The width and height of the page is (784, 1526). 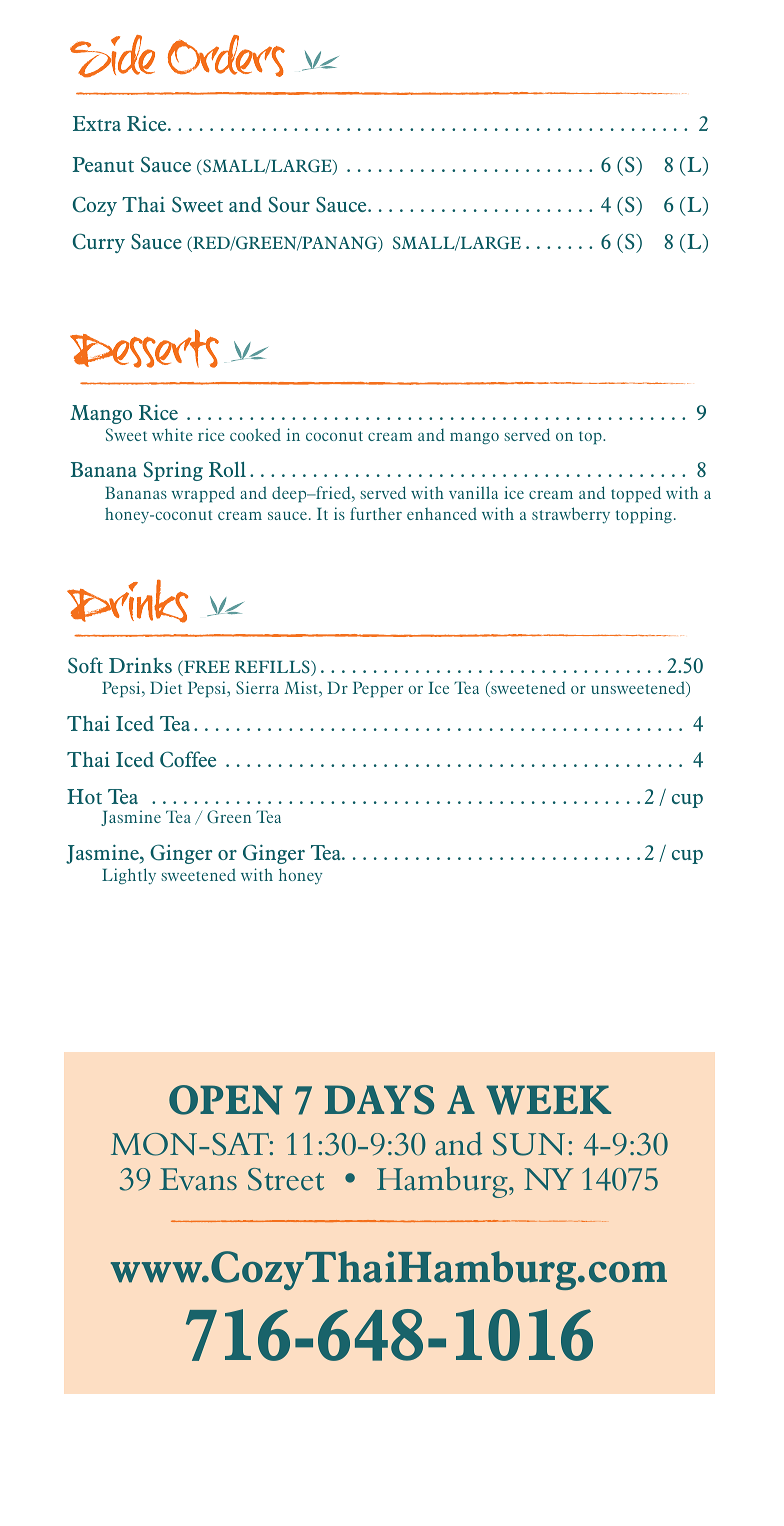 What do you see at coordinates (548, 1100) in the page?
I see `WEEK` at bounding box center [548, 1100].
